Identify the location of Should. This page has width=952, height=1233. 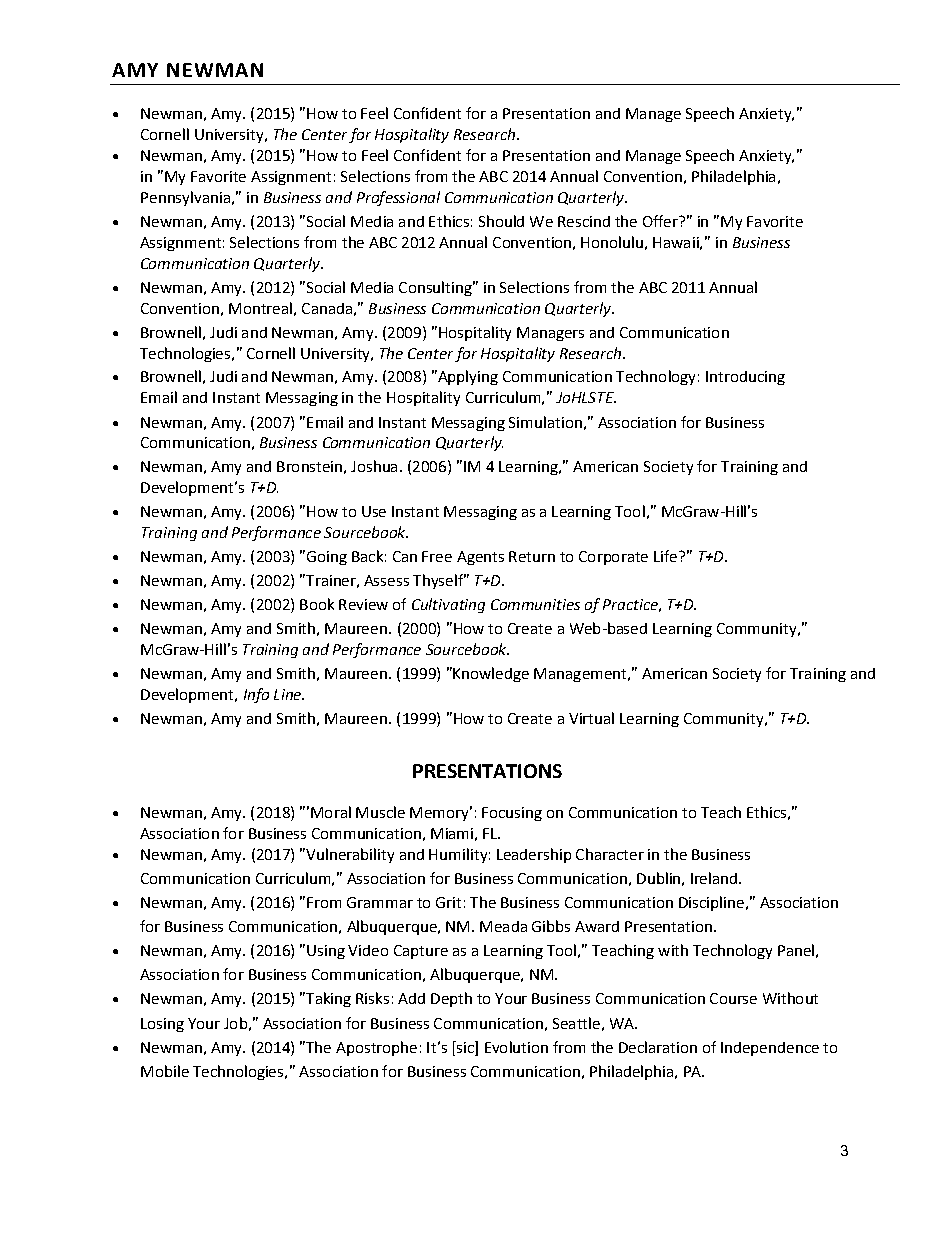
(501, 221).
